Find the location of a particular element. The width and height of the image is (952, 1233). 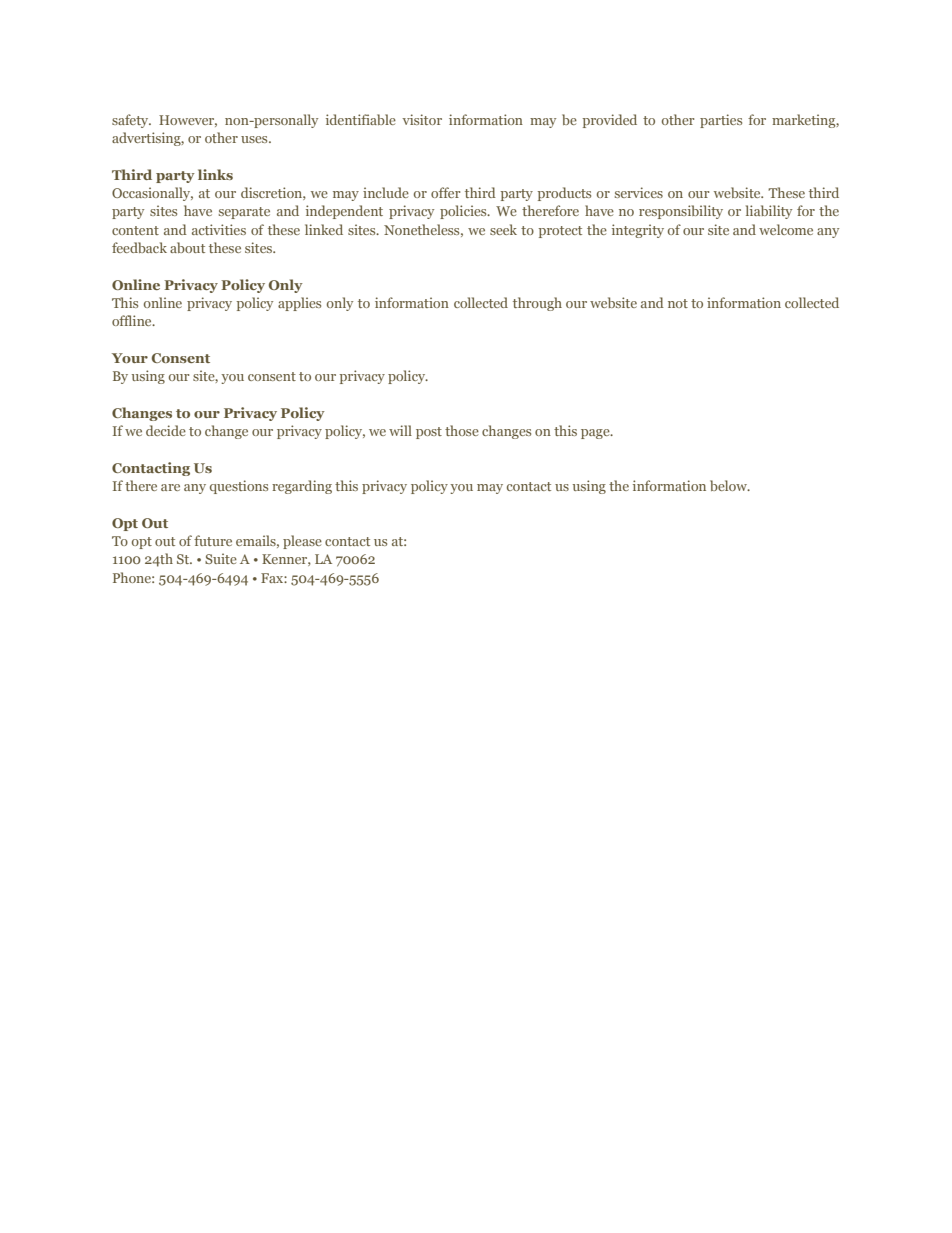

future is located at coordinates (213, 540).
